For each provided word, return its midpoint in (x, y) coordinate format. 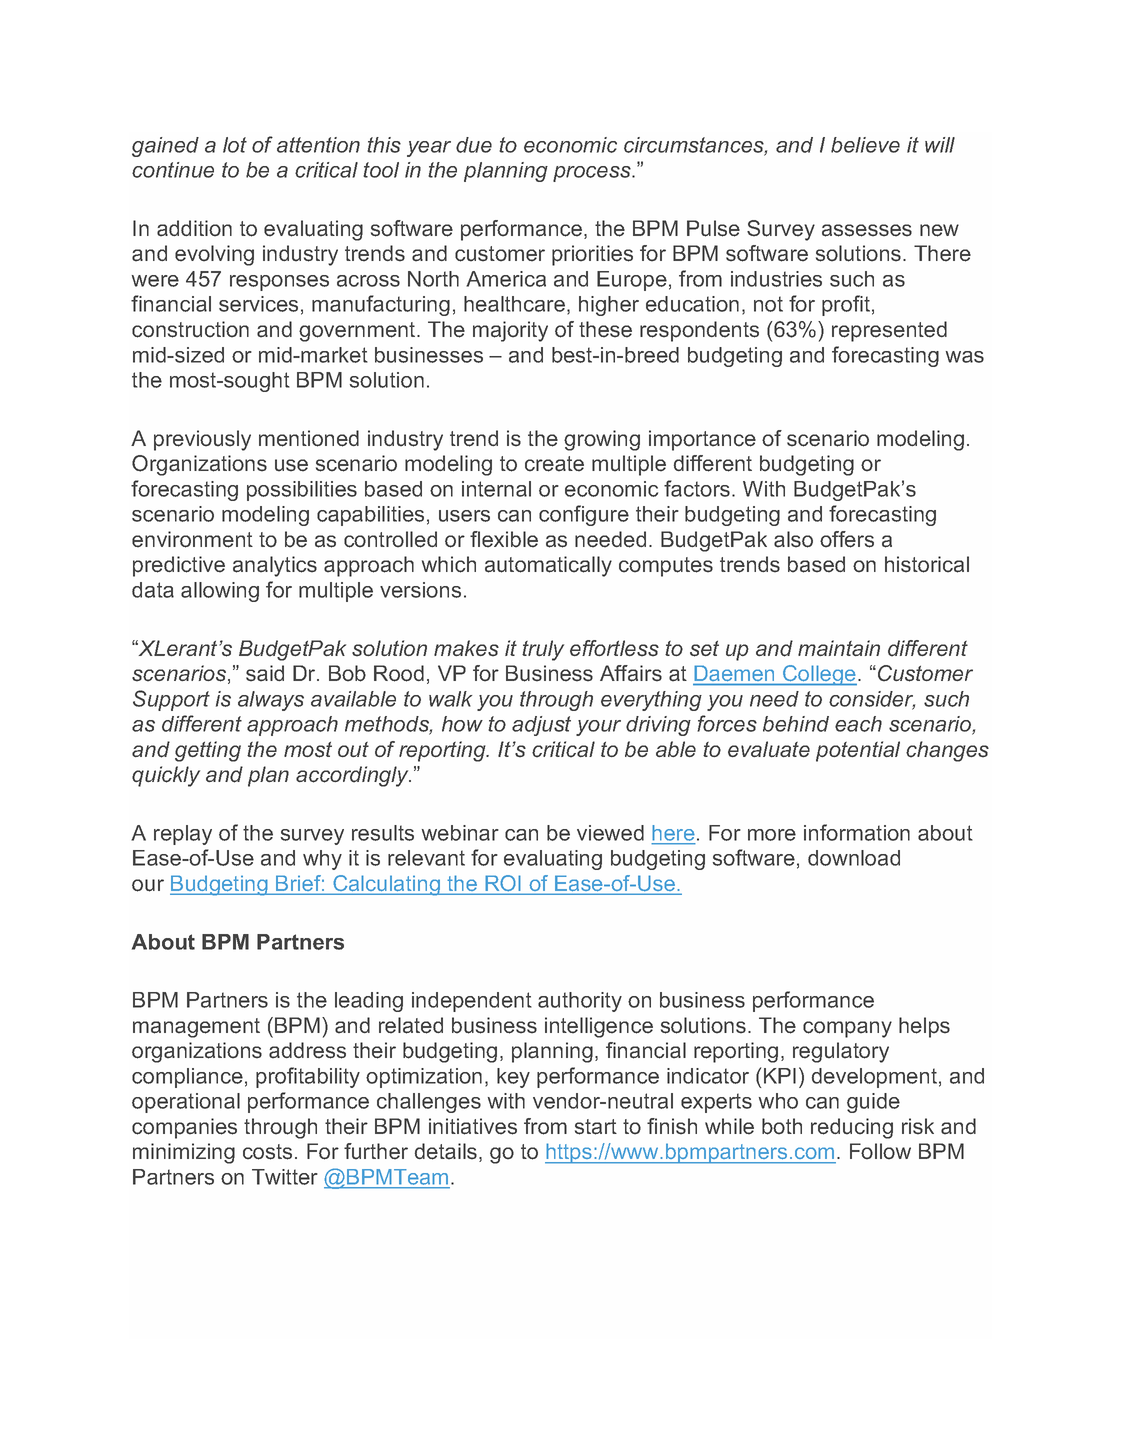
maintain (839, 648)
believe (865, 145)
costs (267, 1152)
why (322, 860)
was (965, 357)
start (596, 1127)
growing (602, 440)
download (854, 858)
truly (543, 650)
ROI (503, 884)
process (593, 174)
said (265, 673)
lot (235, 145)
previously (202, 440)
